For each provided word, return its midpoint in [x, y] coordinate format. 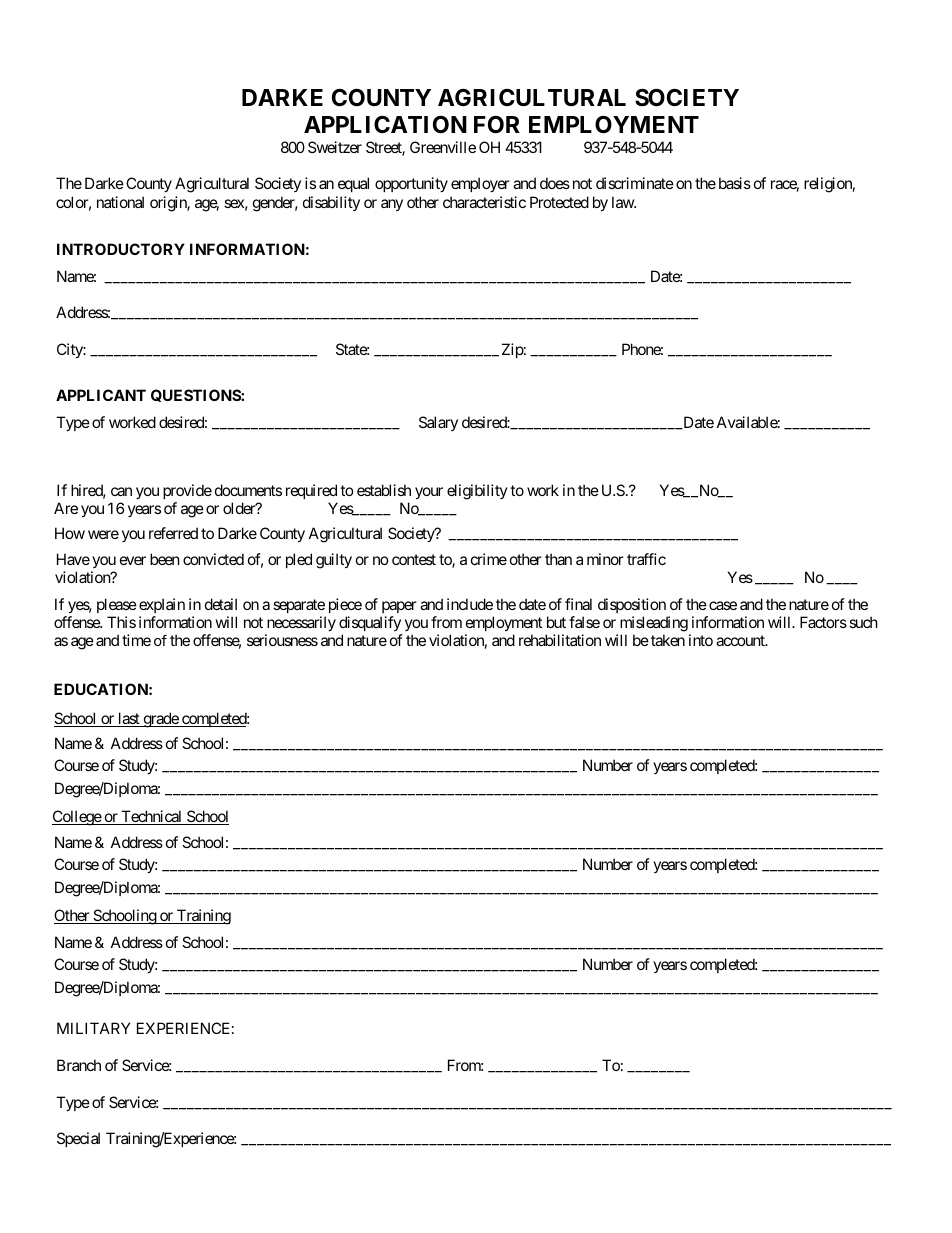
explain [162, 605]
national [120, 202]
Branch [79, 1065]
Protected [559, 202]
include [470, 604]
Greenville [443, 147]
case [723, 605]
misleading [654, 624]
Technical [152, 817]
